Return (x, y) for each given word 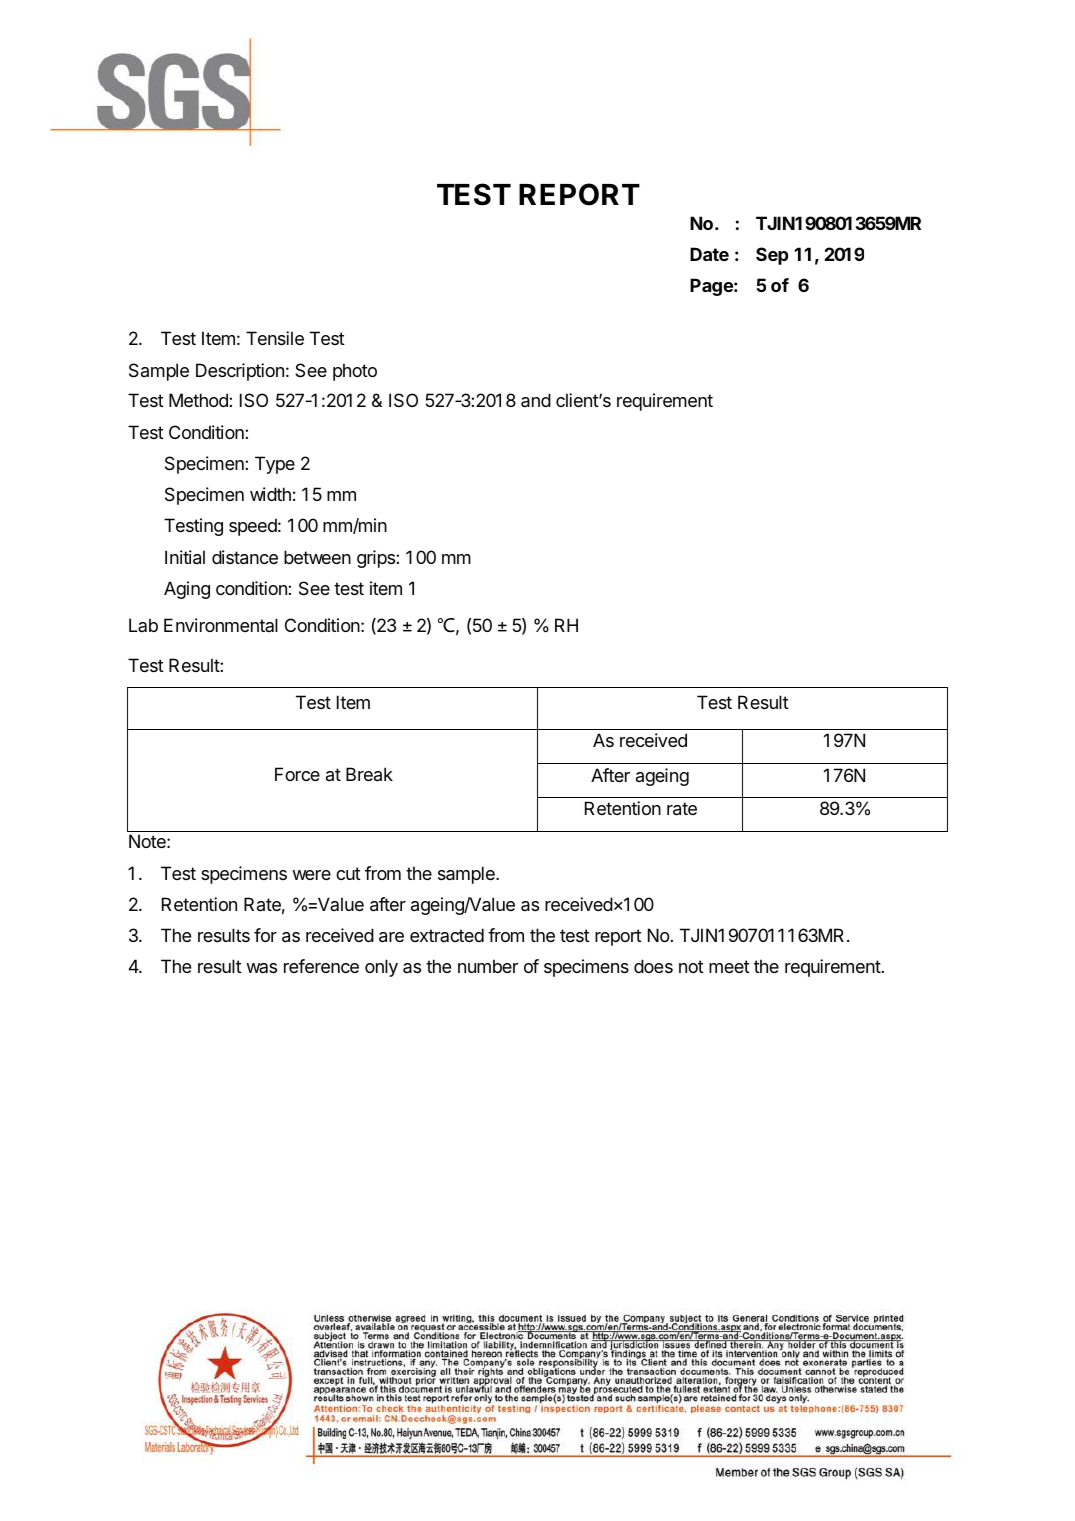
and (536, 400)
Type (275, 465)
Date (709, 254)
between (317, 557)
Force (297, 774)
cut (348, 873)
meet (729, 966)
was (261, 968)
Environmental (221, 625)
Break (369, 774)
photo (355, 372)
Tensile (275, 338)
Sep (772, 256)
